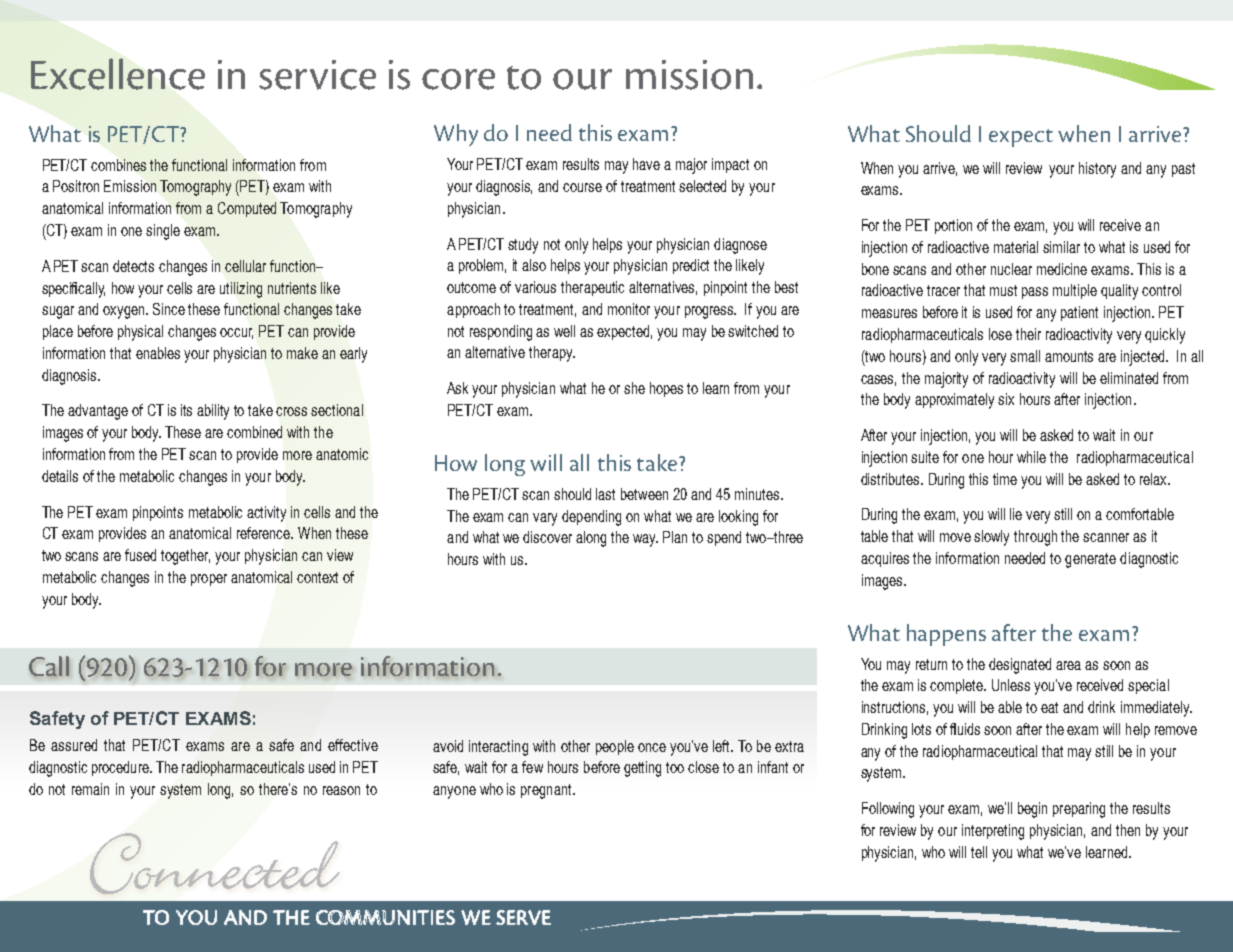 The image size is (1233, 952). What do you see at coordinates (209, 580) in the page?
I see `proper` at bounding box center [209, 580].
